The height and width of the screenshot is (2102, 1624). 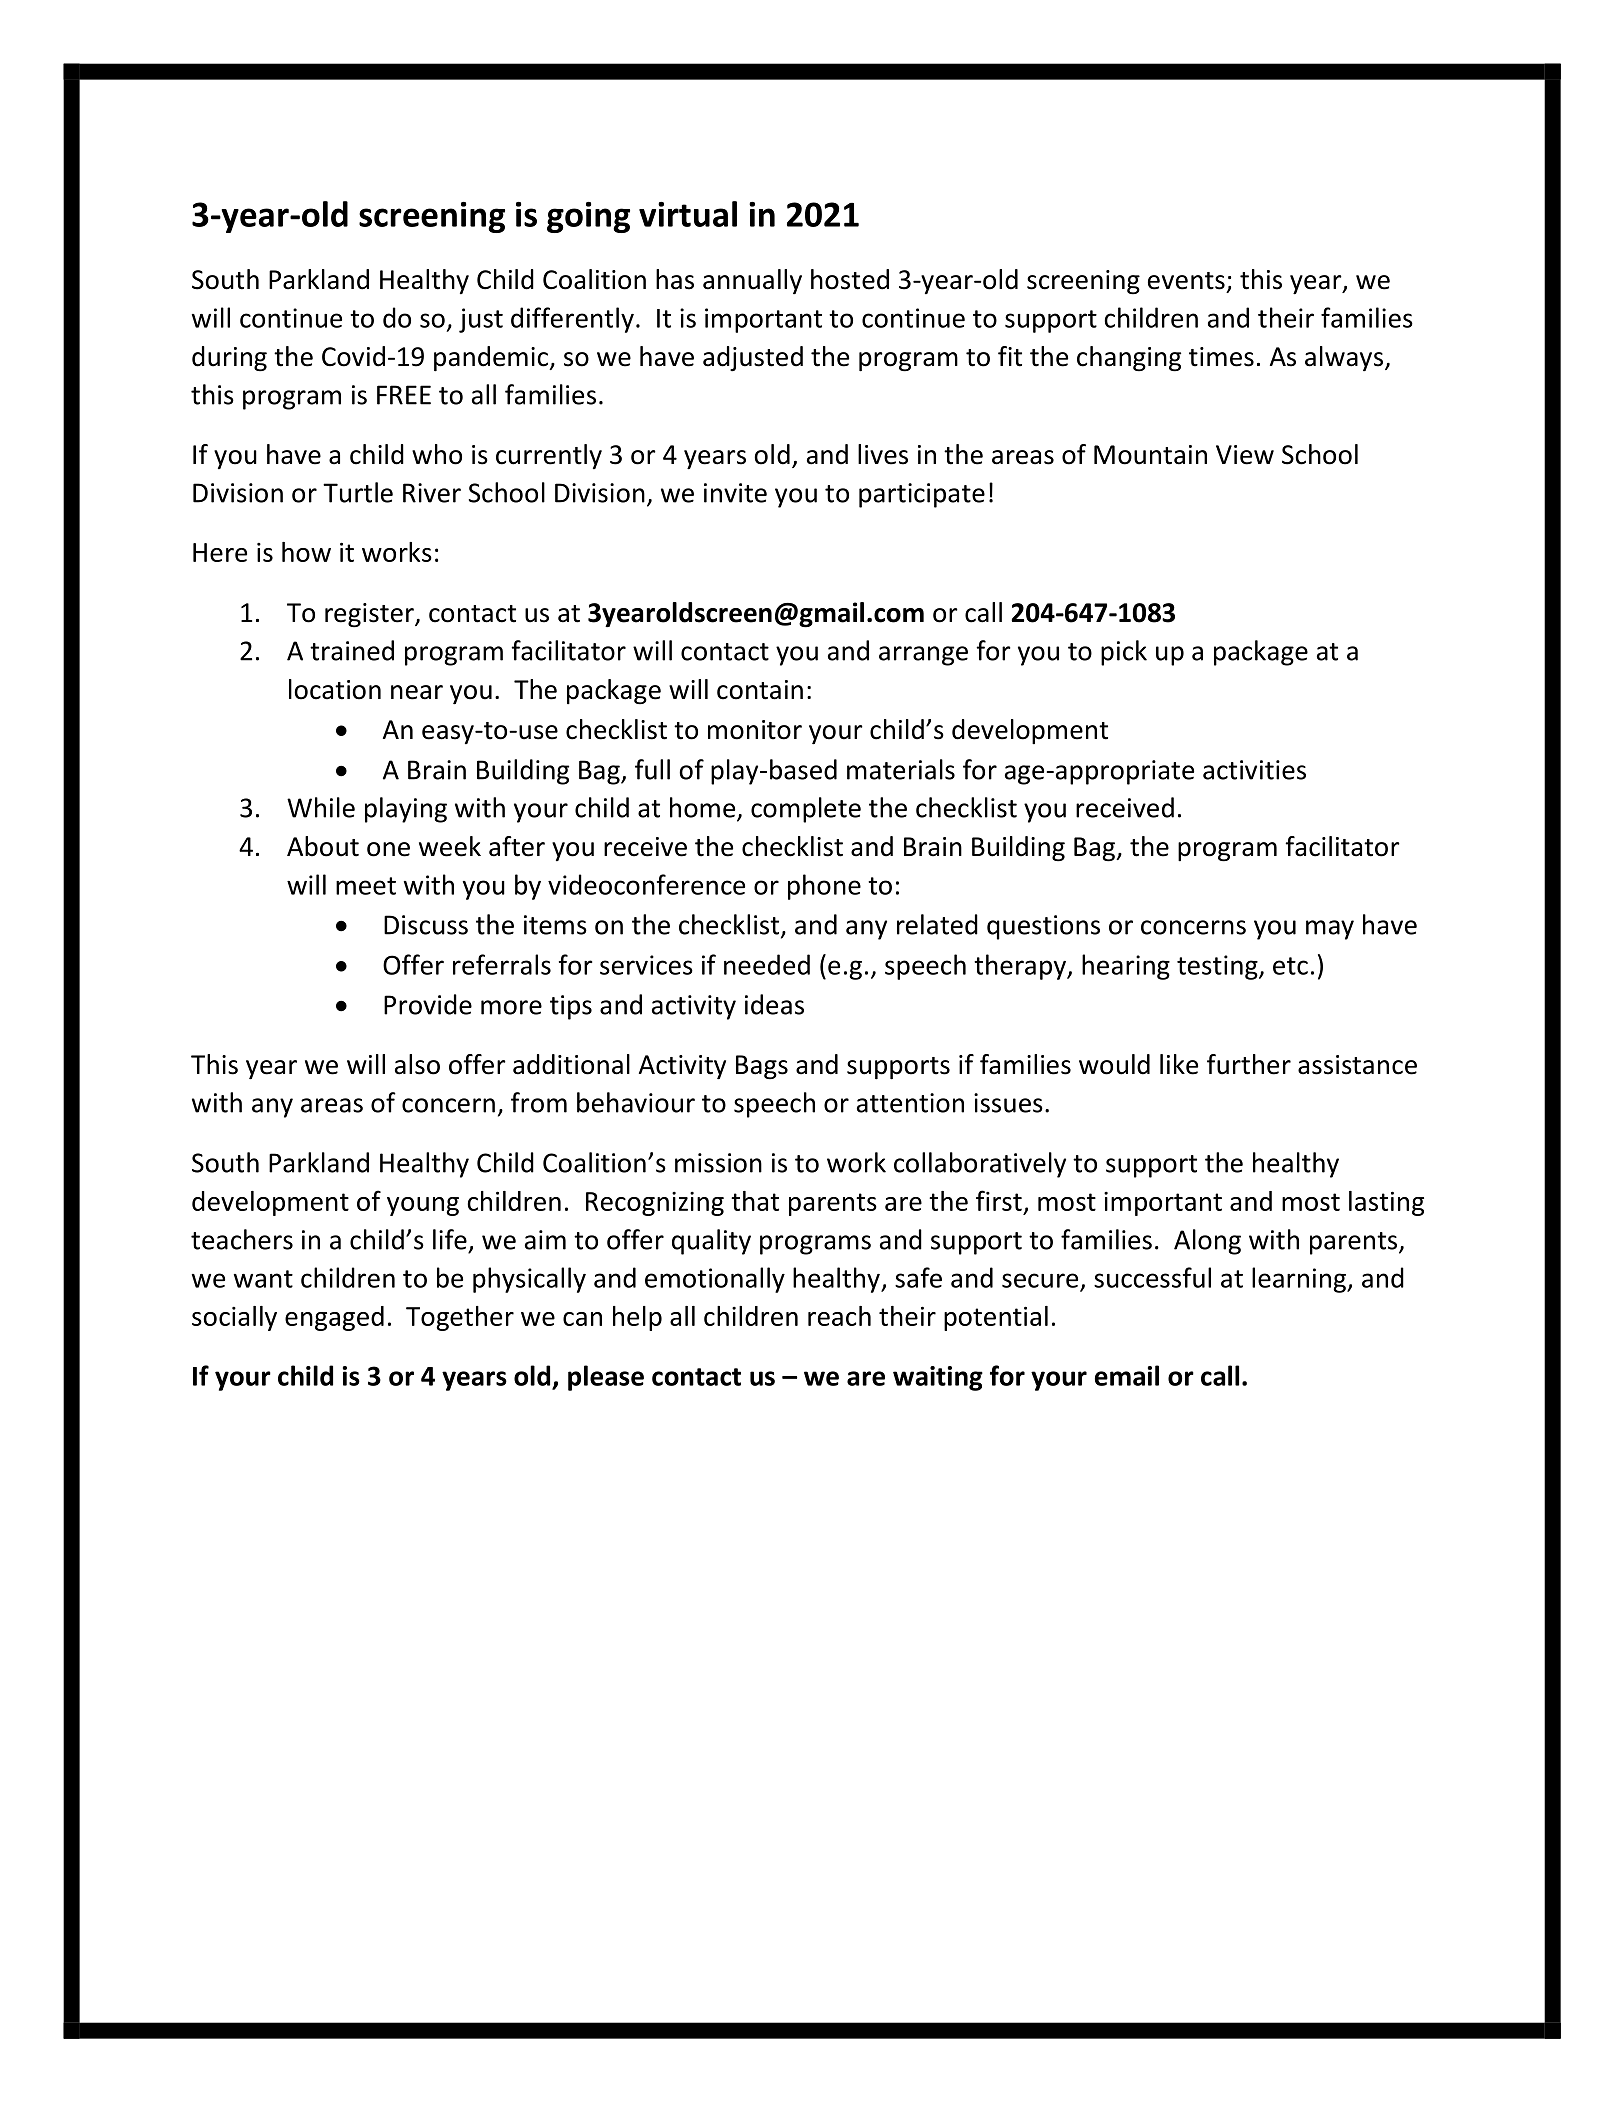 What do you see at coordinates (1186, 281) in the screenshot?
I see `events` at bounding box center [1186, 281].
